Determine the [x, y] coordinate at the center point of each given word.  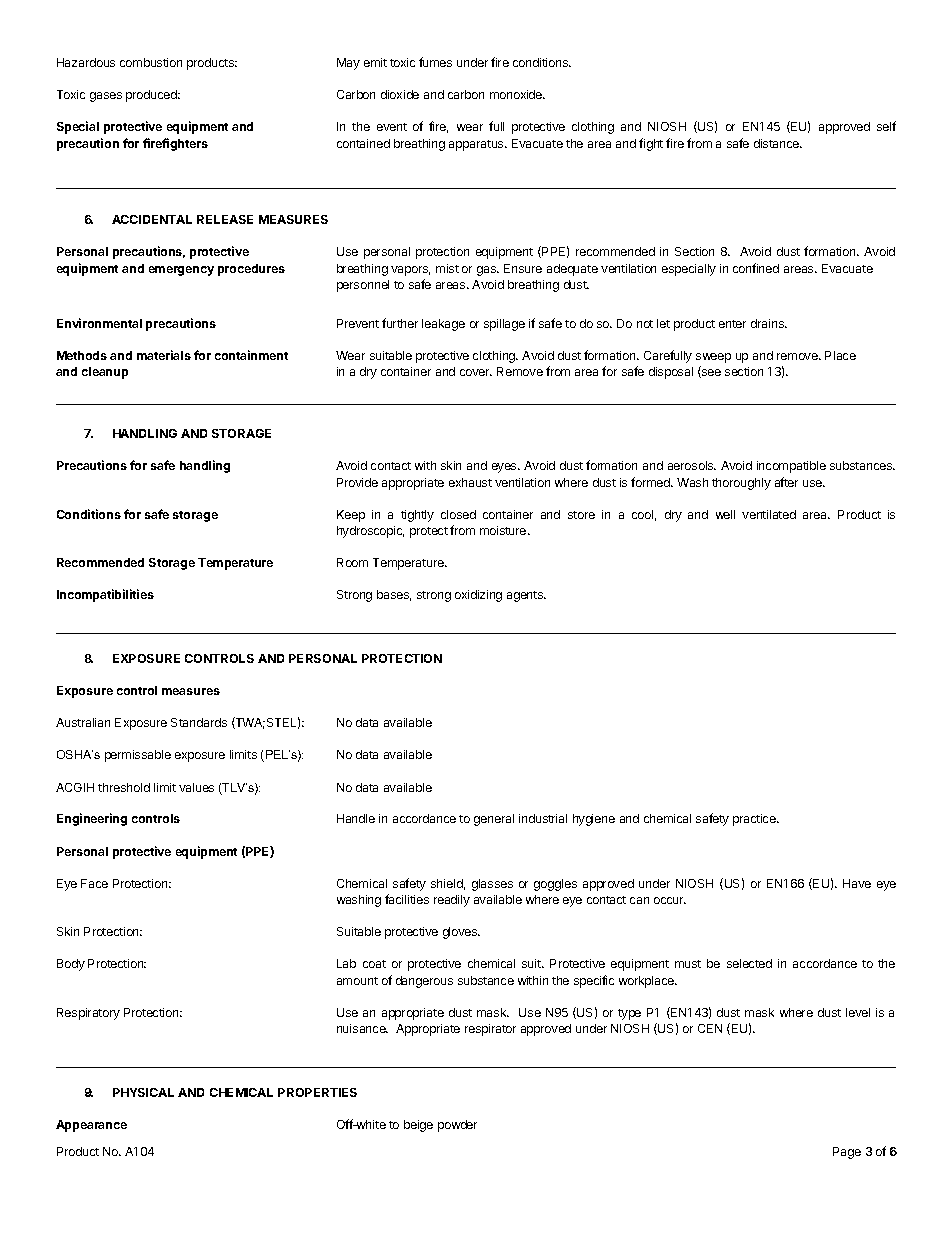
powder [457, 1126]
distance [777, 143]
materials [164, 355]
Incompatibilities [105, 595]
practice [755, 820]
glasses [492, 885]
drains [768, 323]
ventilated [769, 514]
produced [153, 96]
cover [476, 372]
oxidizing [478, 596]
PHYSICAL [143, 1092]
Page [847, 1153]
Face [94, 883]
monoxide [517, 94]
